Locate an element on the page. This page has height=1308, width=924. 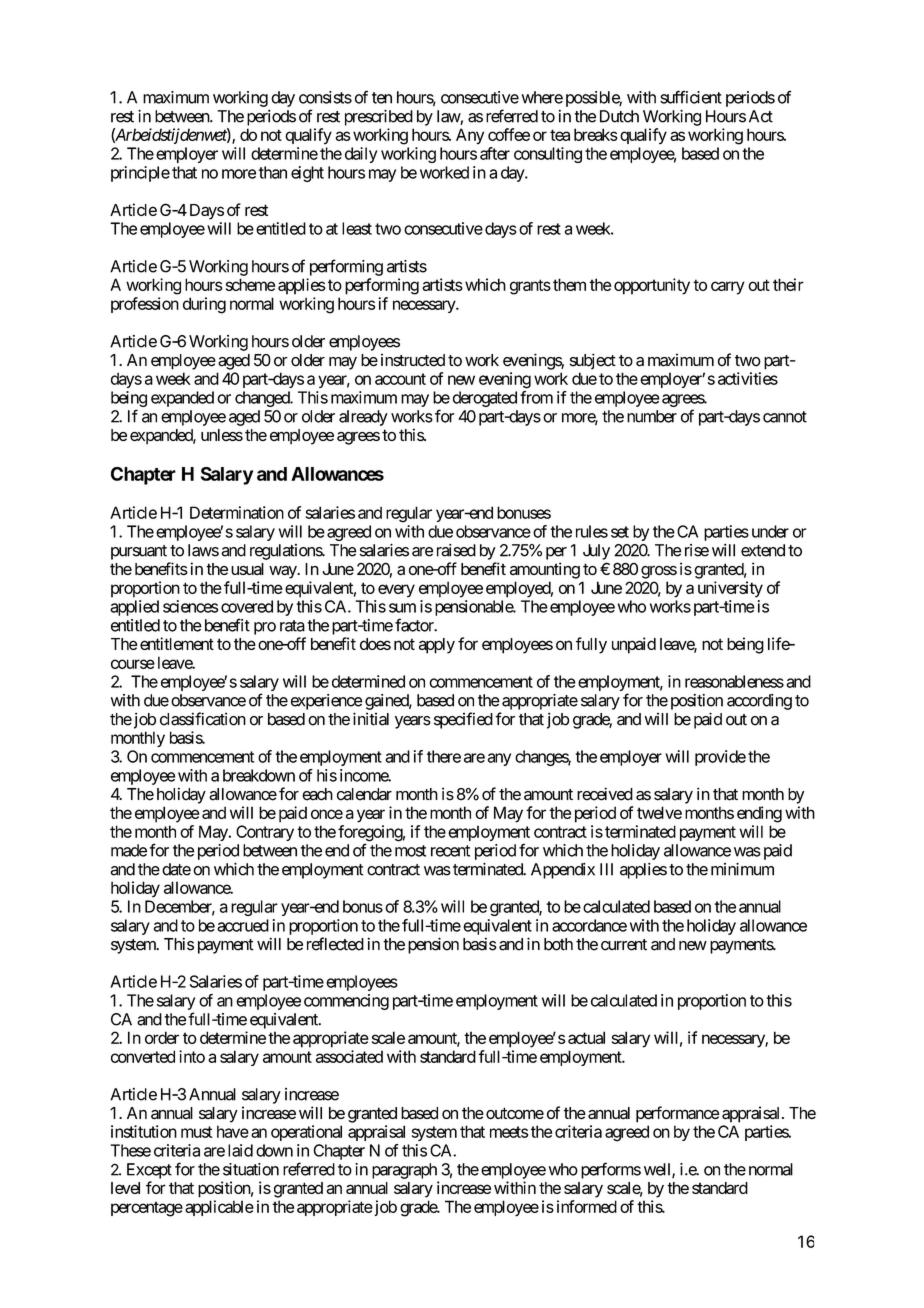
recent is located at coordinates (450, 851).
